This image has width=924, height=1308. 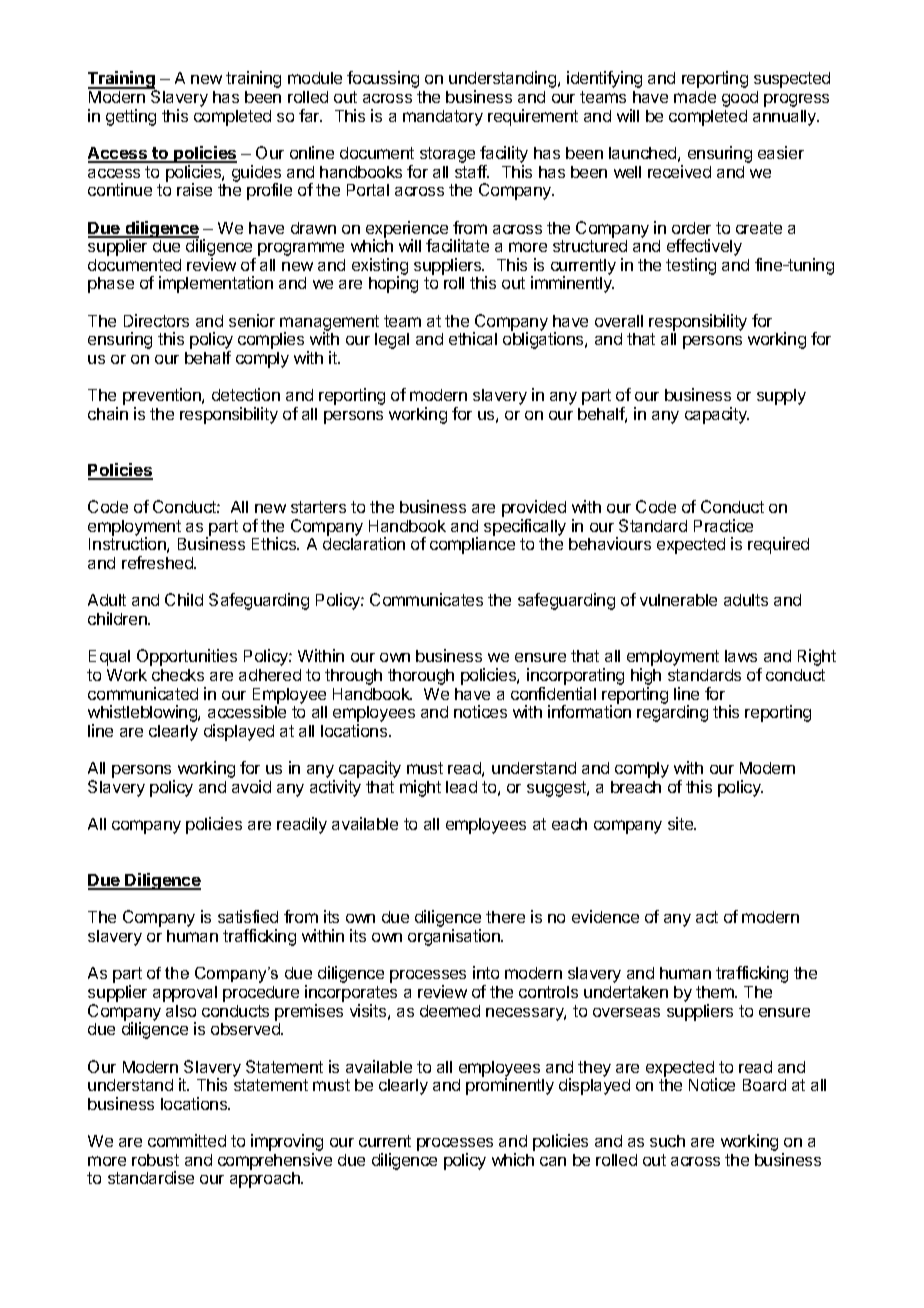 What do you see at coordinates (443, 118) in the image?
I see `mandatory` at bounding box center [443, 118].
